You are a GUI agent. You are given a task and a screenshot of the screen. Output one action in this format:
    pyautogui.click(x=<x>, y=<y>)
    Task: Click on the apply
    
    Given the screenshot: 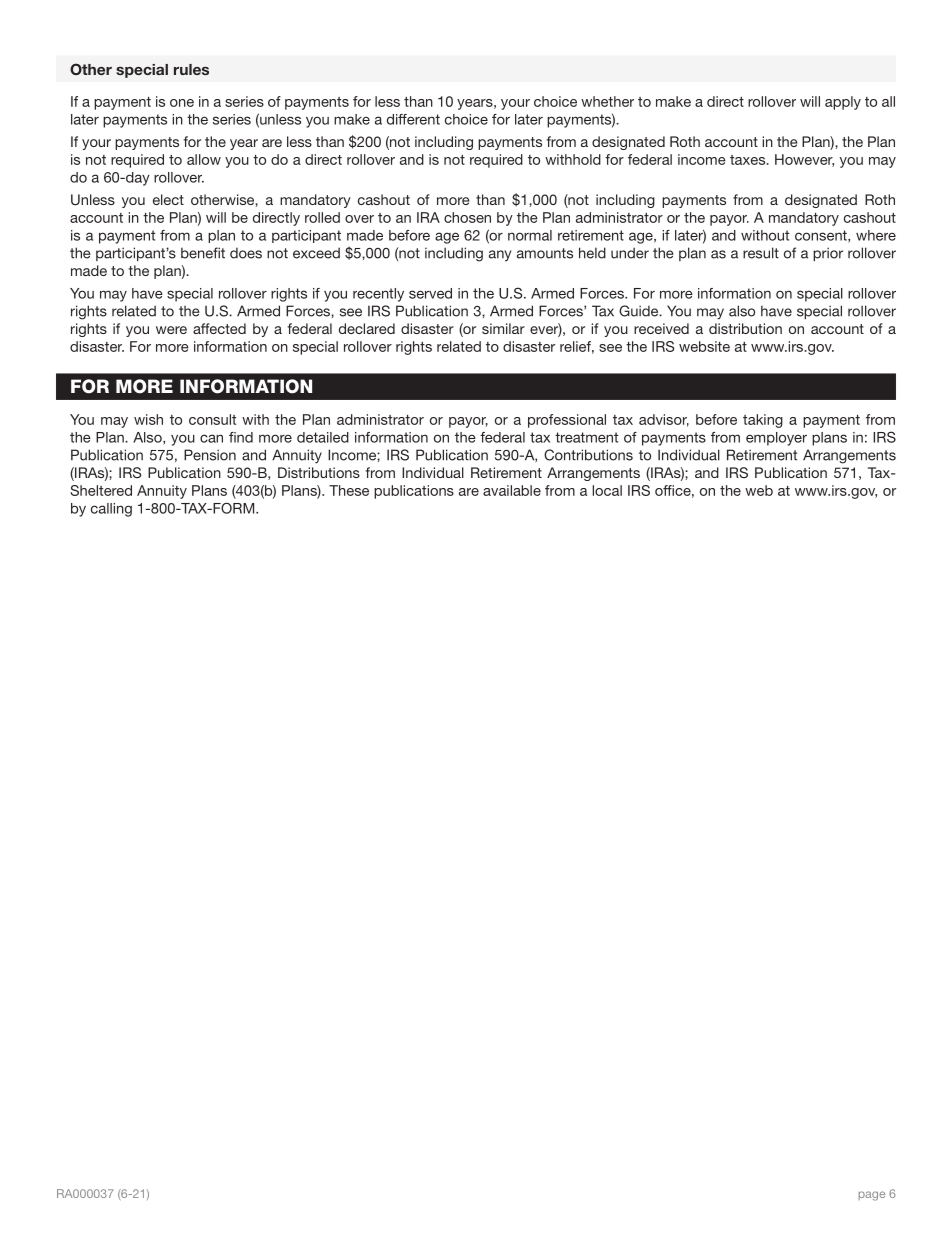 What is the action you would take?
    pyautogui.click(x=843, y=103)
